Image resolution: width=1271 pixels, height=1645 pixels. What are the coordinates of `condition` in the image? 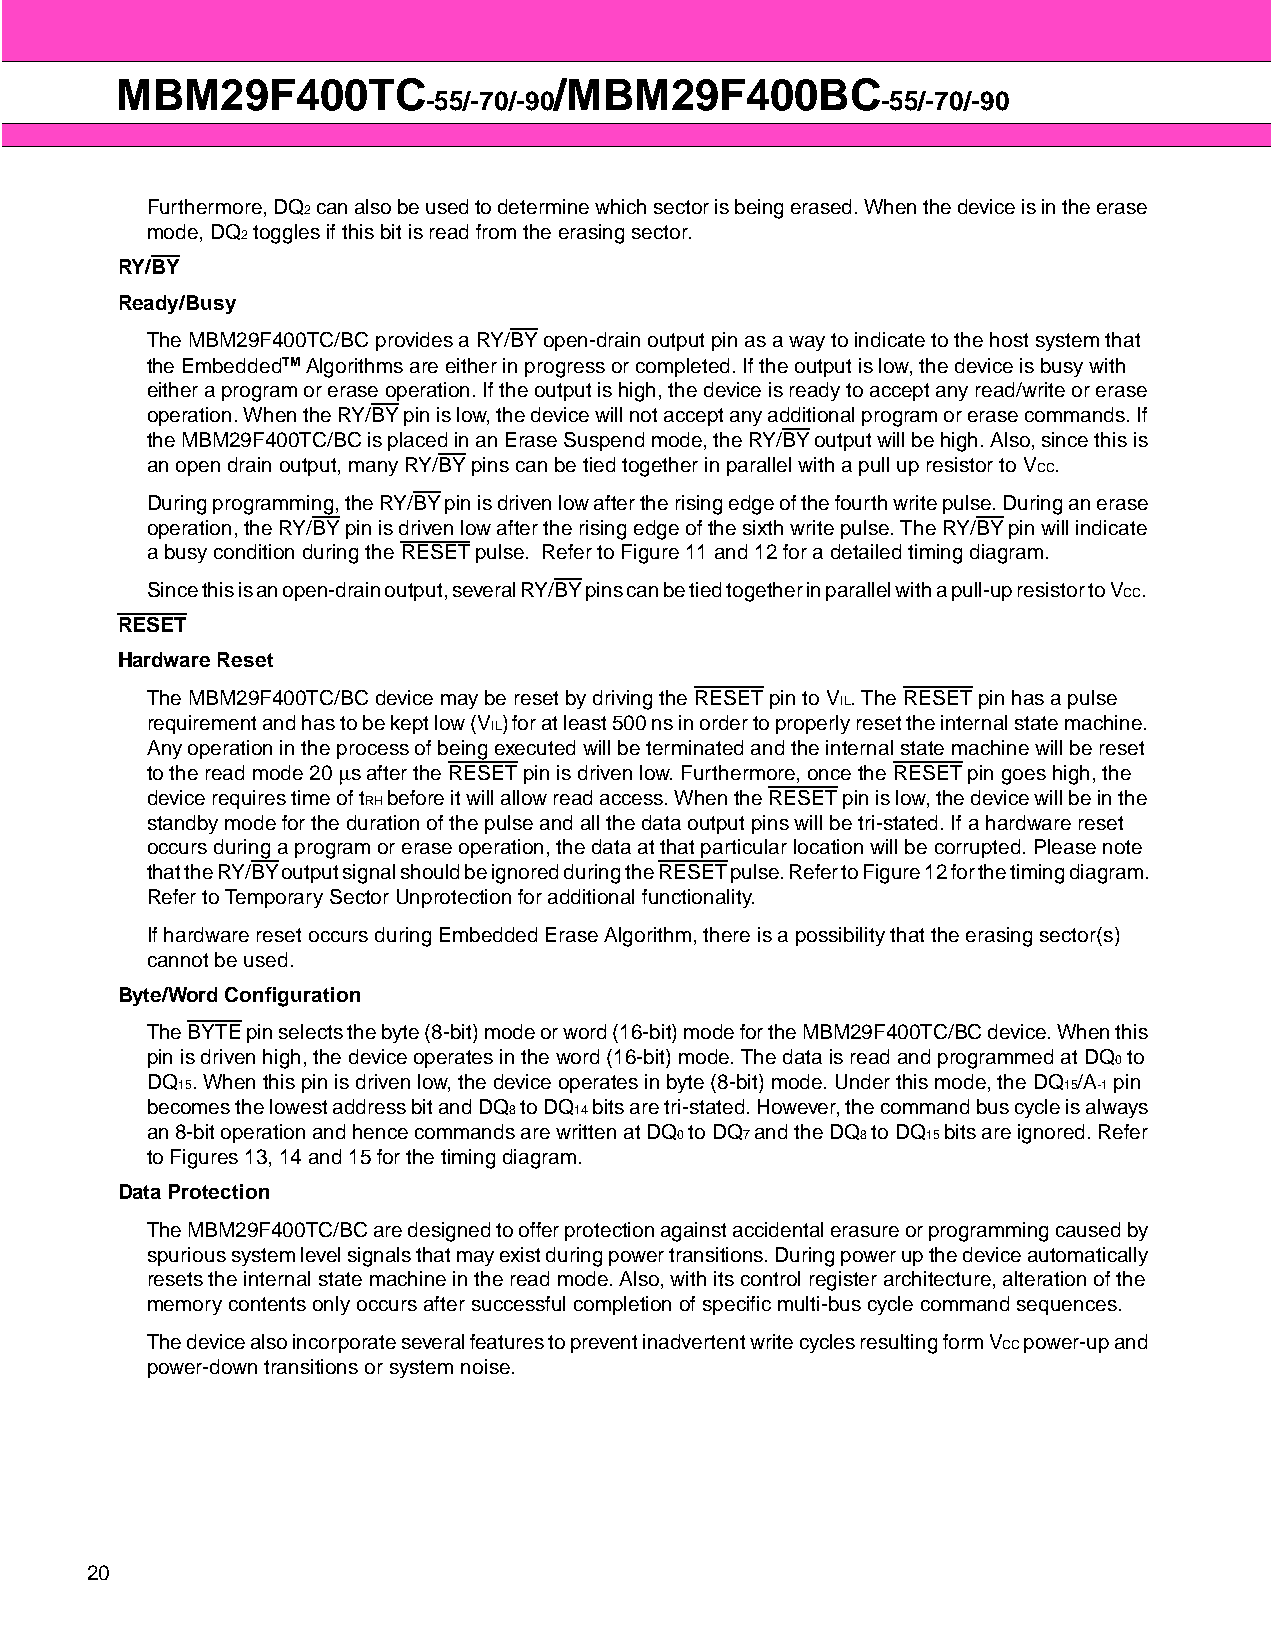 It's located at (254, 551).
